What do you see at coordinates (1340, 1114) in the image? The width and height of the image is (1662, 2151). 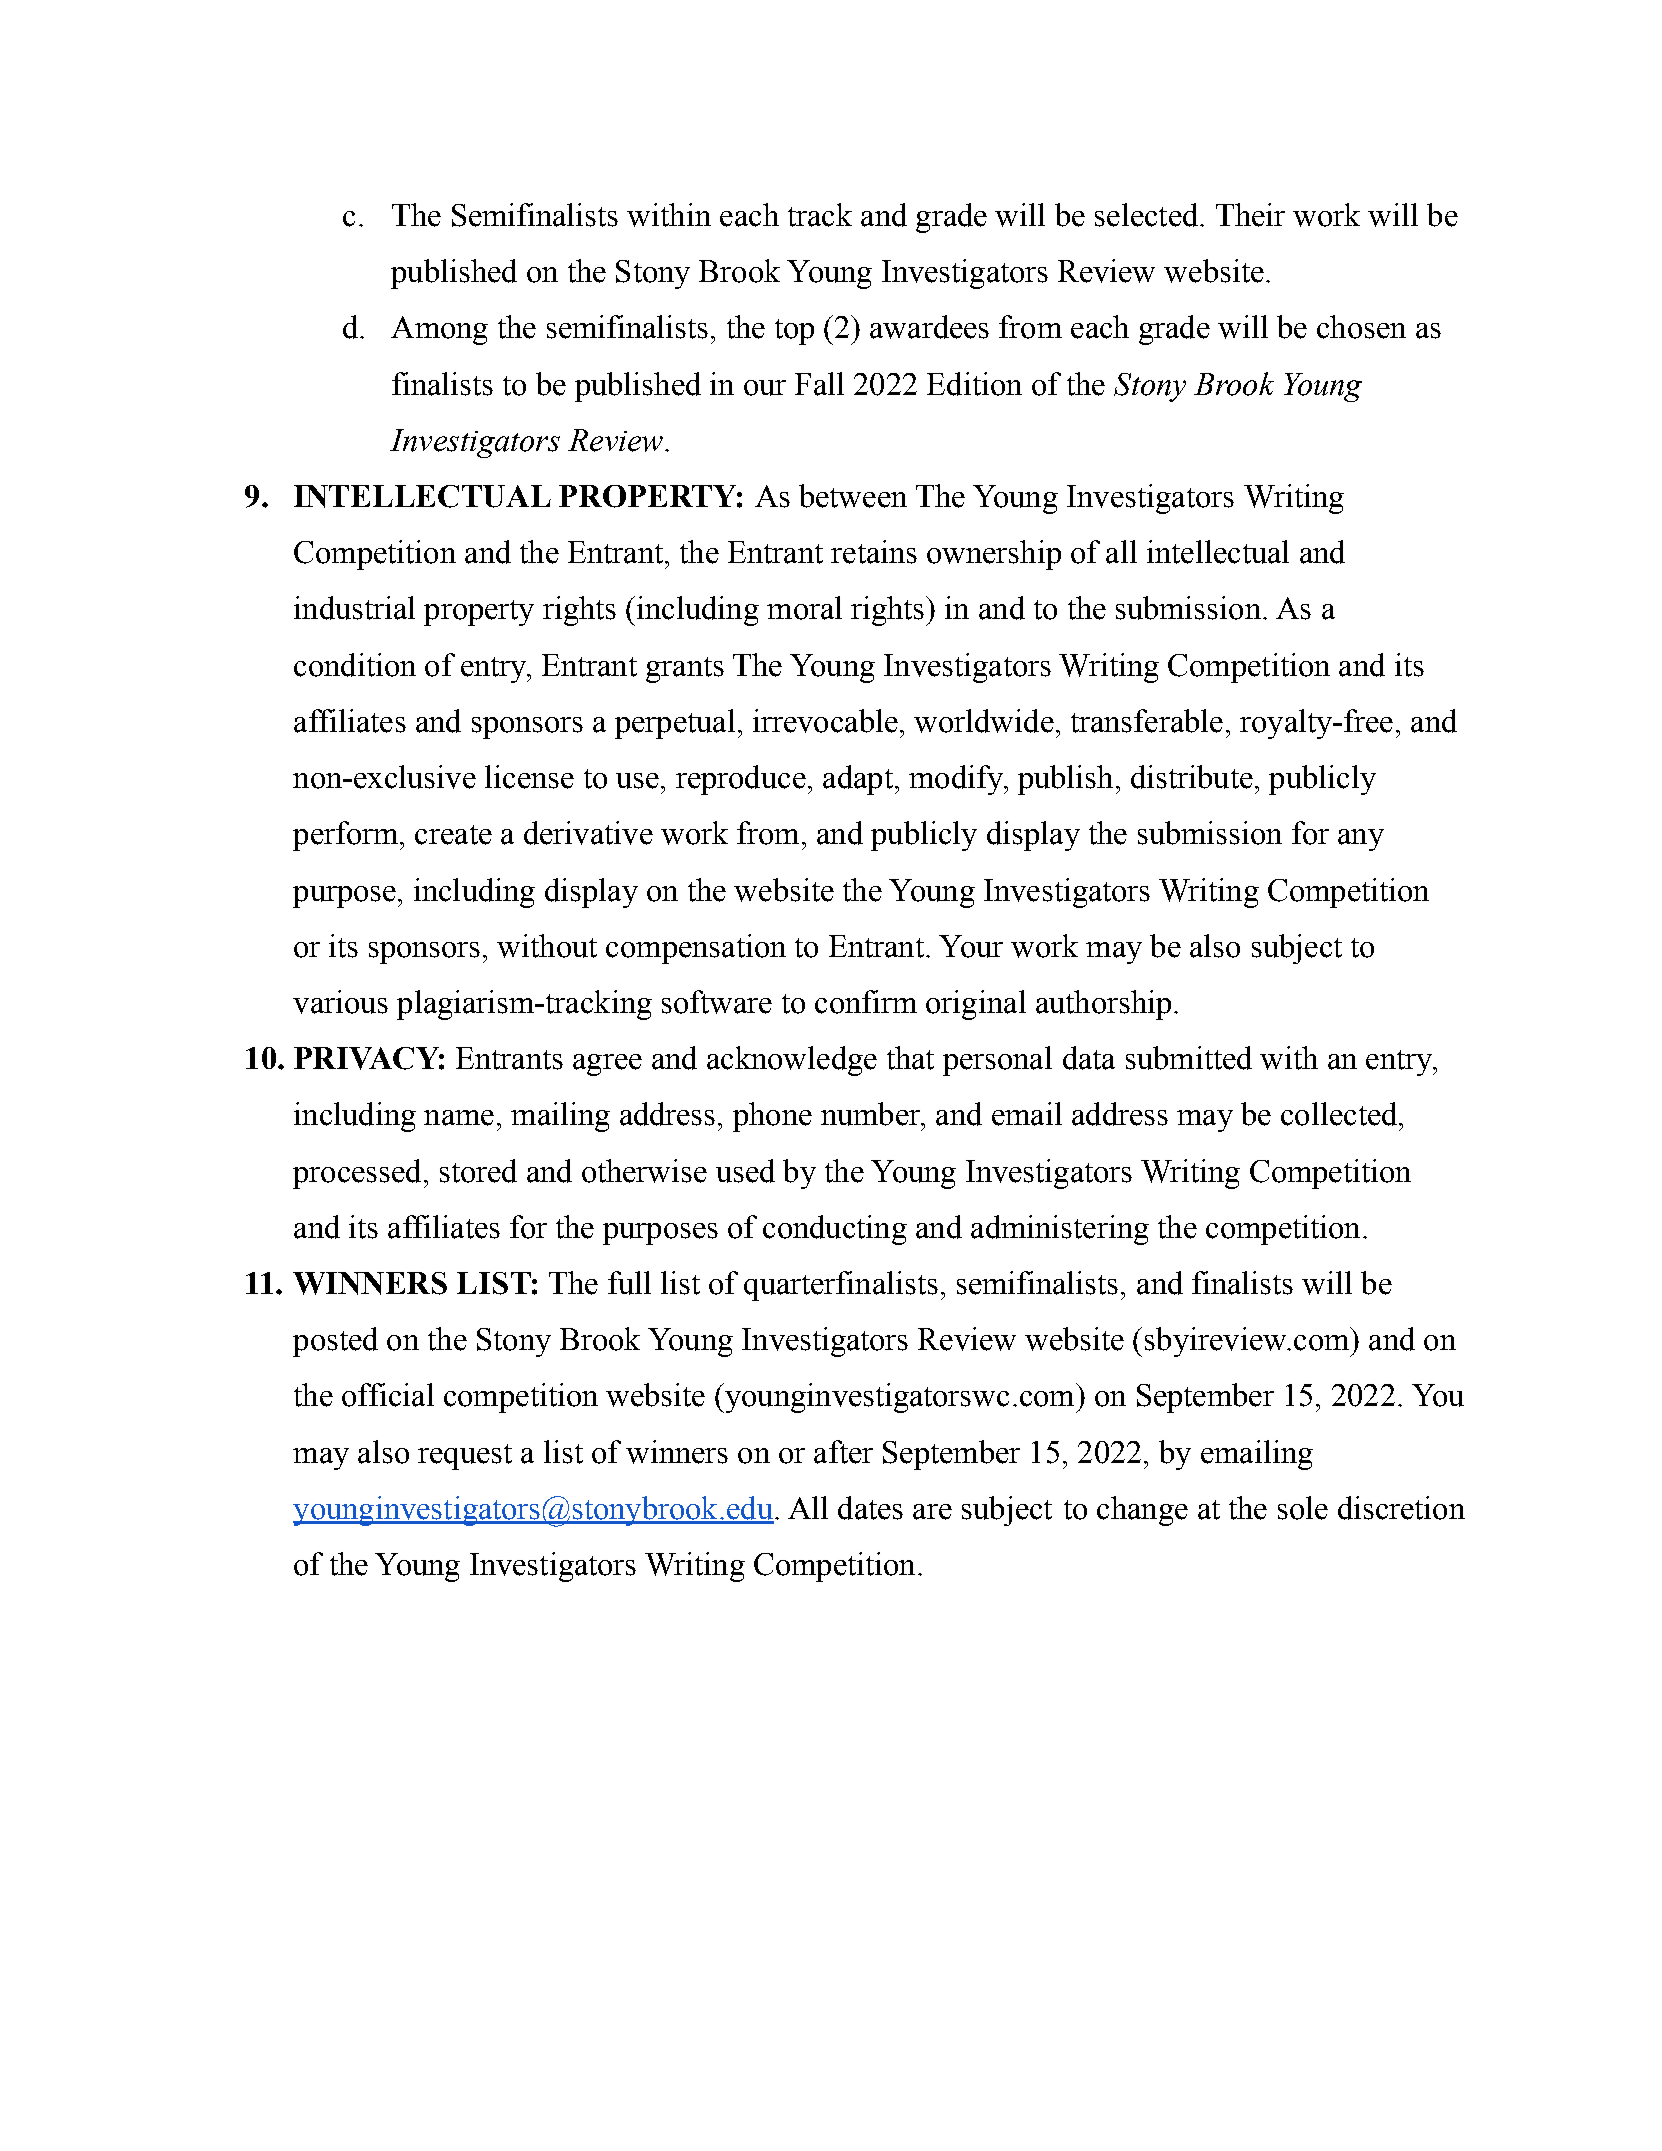 I see `collected` at bounding box center [1340, 1114].
